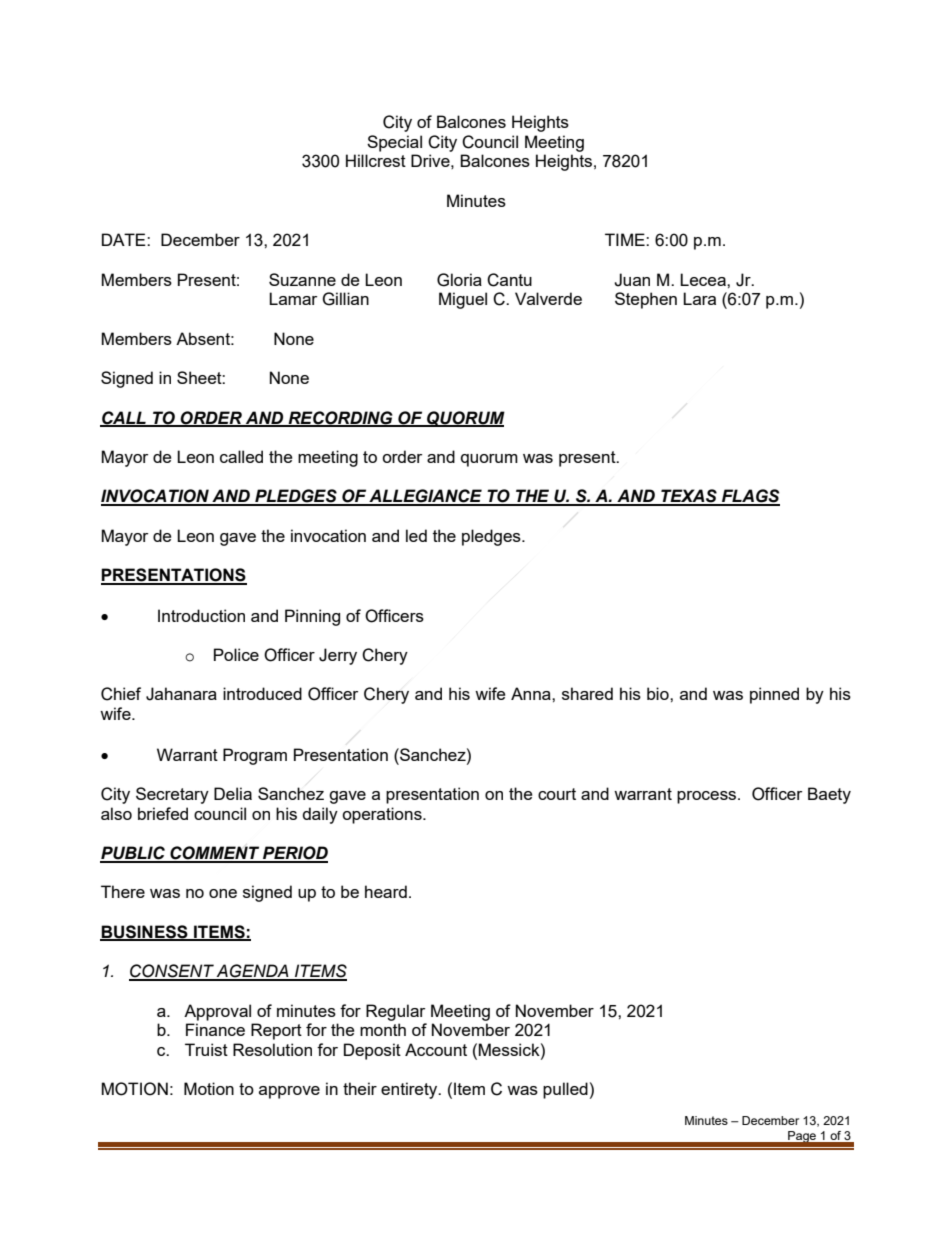 This page has height=1233, width=952. I want to click on Special, so click(394, 143).
